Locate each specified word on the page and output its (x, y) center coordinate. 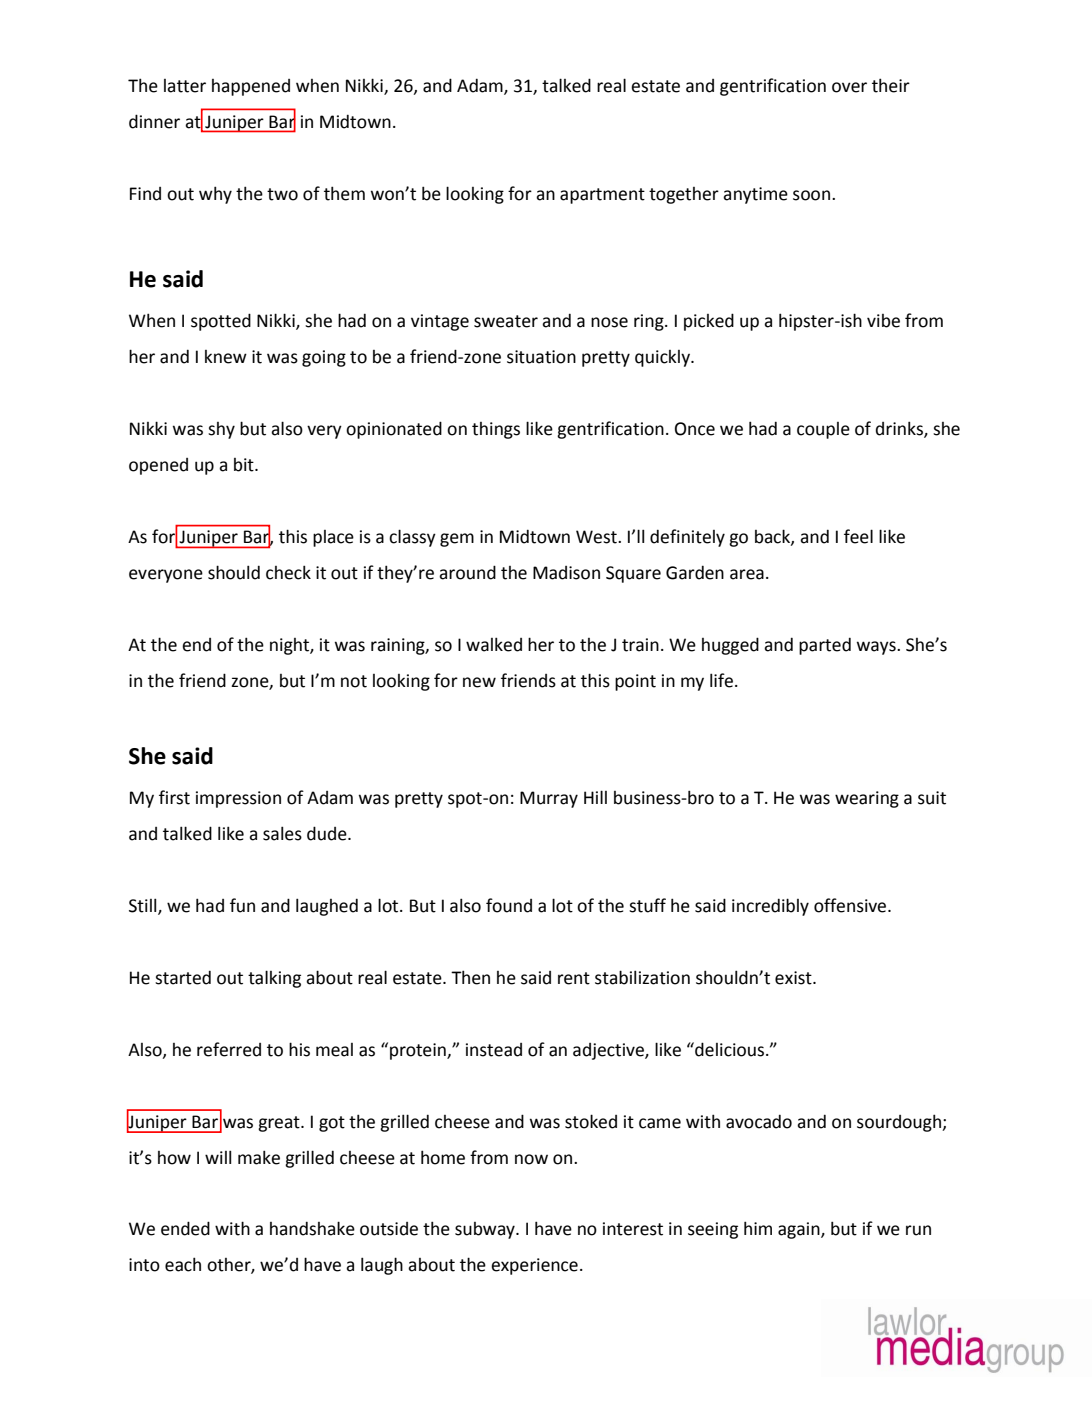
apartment (602, 196)
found (509, 905)
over (849, 87)
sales (282, 833)
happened (251, 87)
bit (245, 465)
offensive (851, 905)
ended (185, 1228)
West (597, 537)
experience (534, 1266)
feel (858, 536)
